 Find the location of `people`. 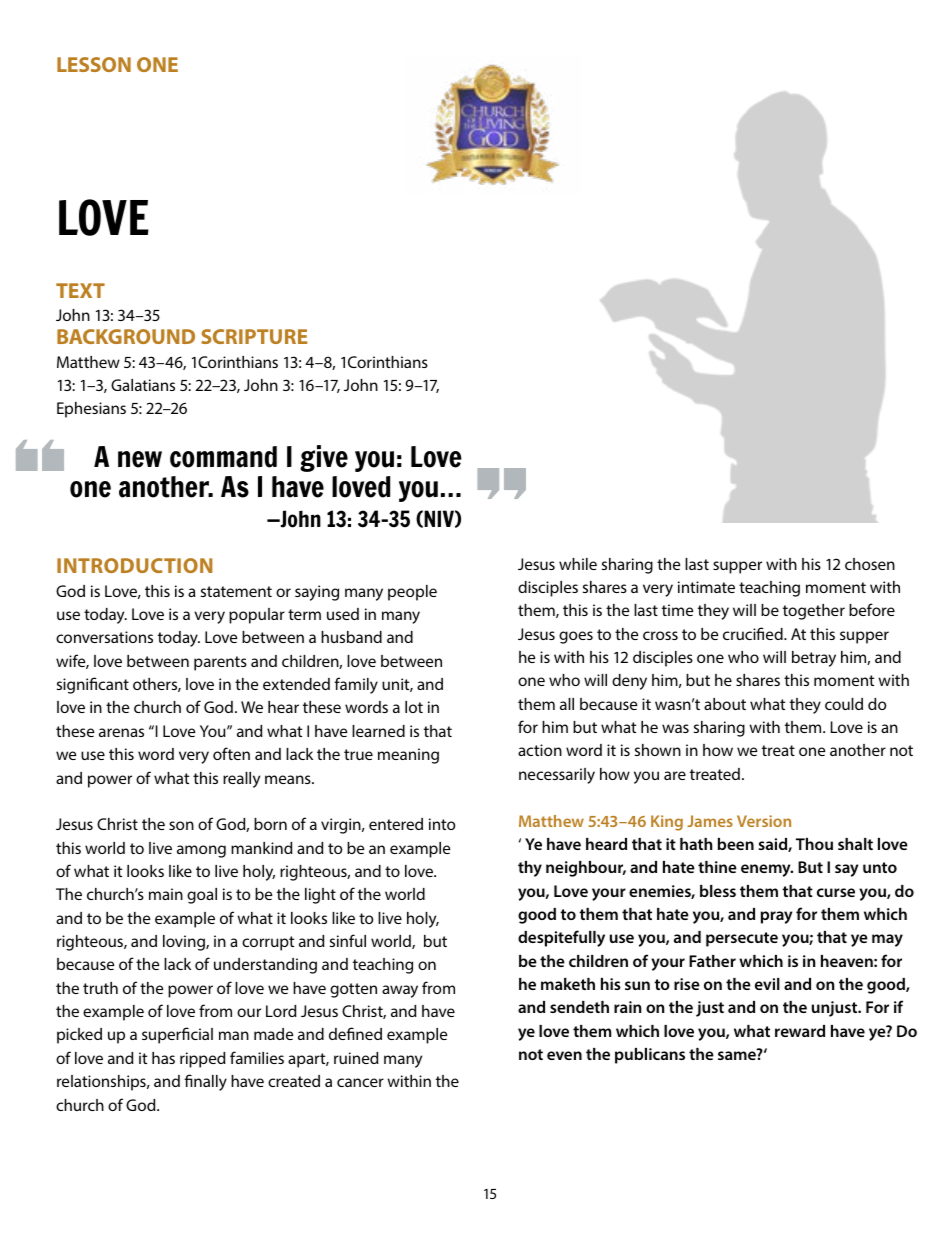

people is located at coordinates (412, 593).
